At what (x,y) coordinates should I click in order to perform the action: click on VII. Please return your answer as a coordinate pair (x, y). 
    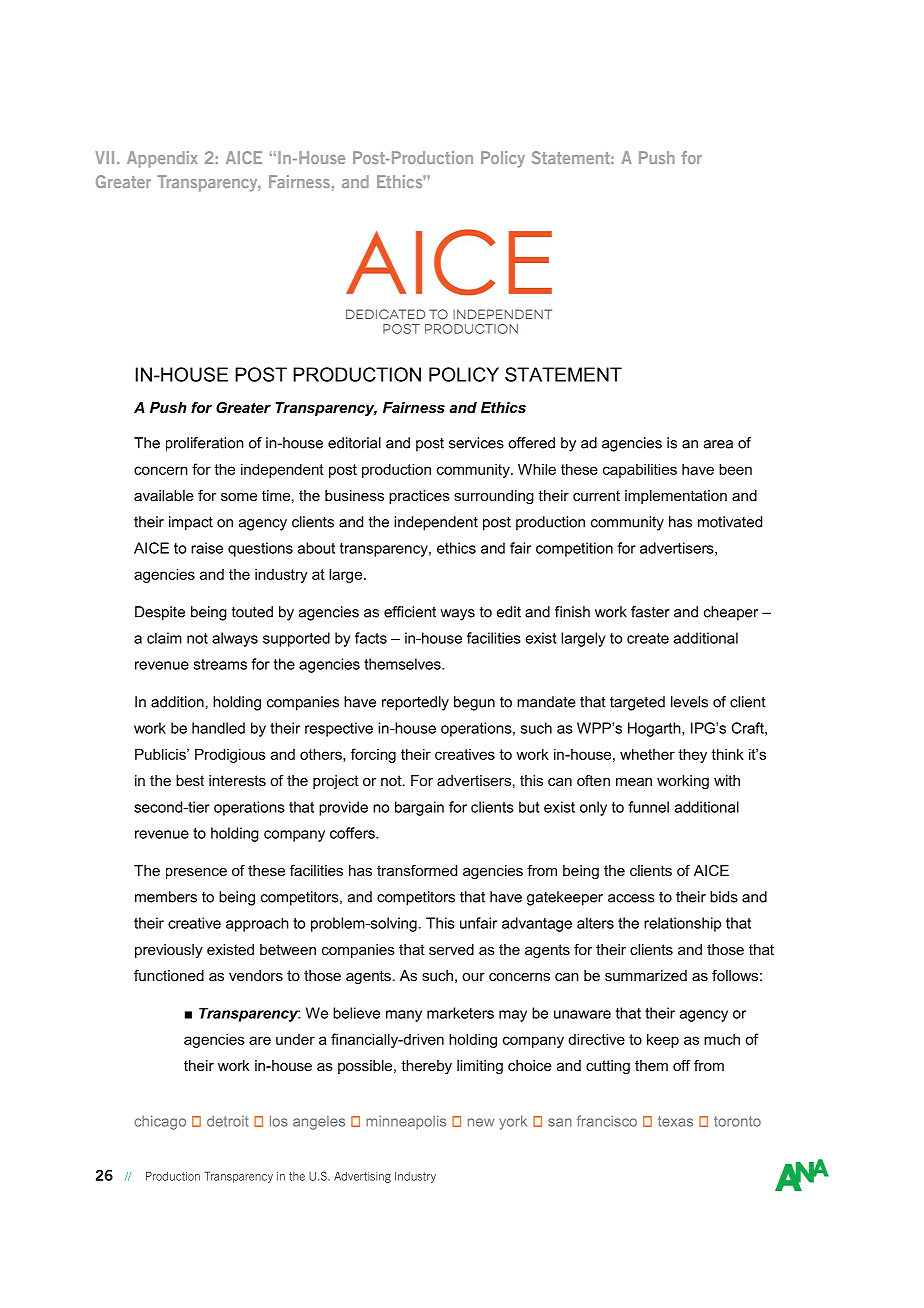
    Looking at the image, I should click on (104, 157).
